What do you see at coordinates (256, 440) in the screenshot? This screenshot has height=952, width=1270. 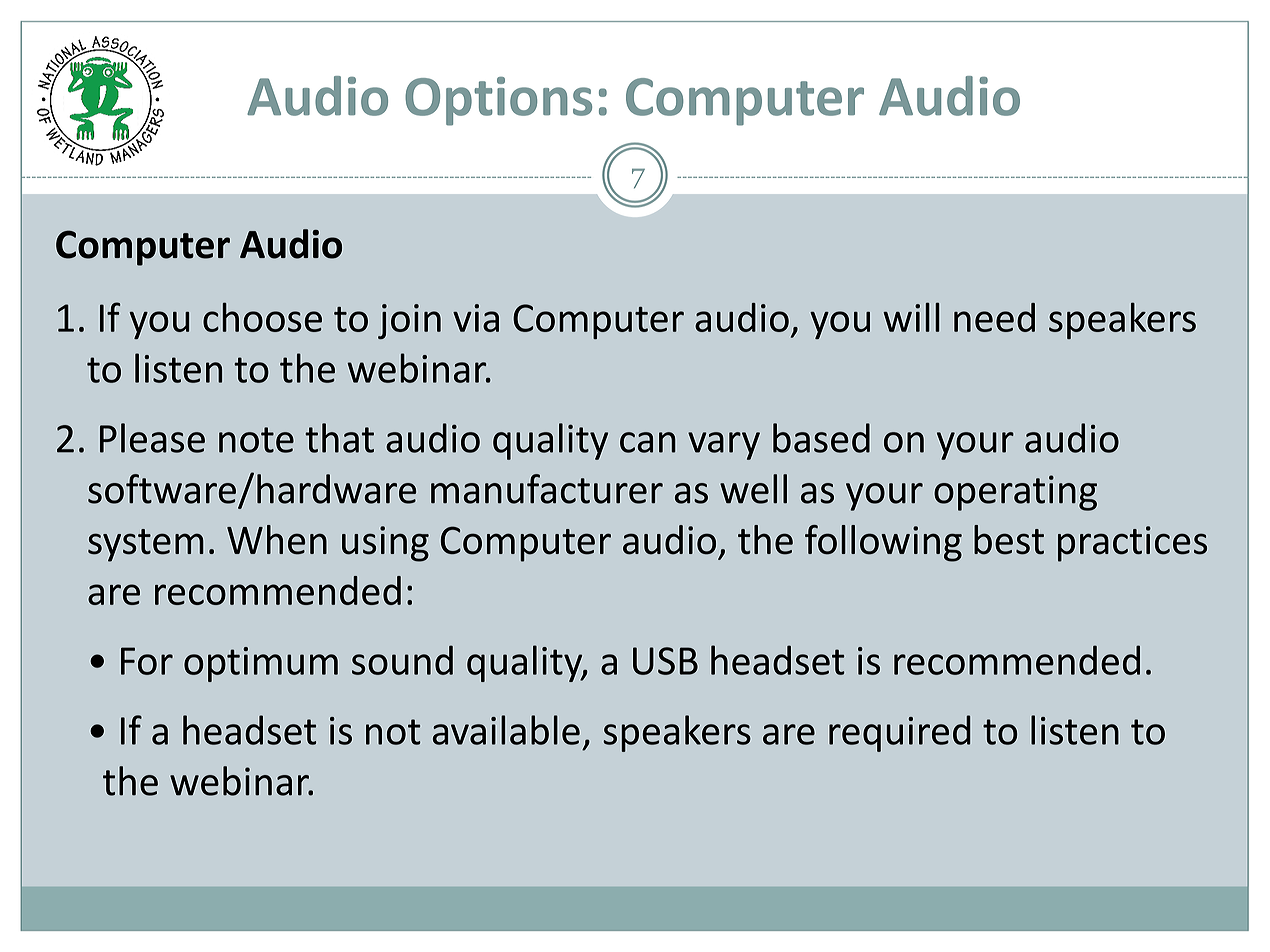 I see `note` at bounding box center [256, 440].
